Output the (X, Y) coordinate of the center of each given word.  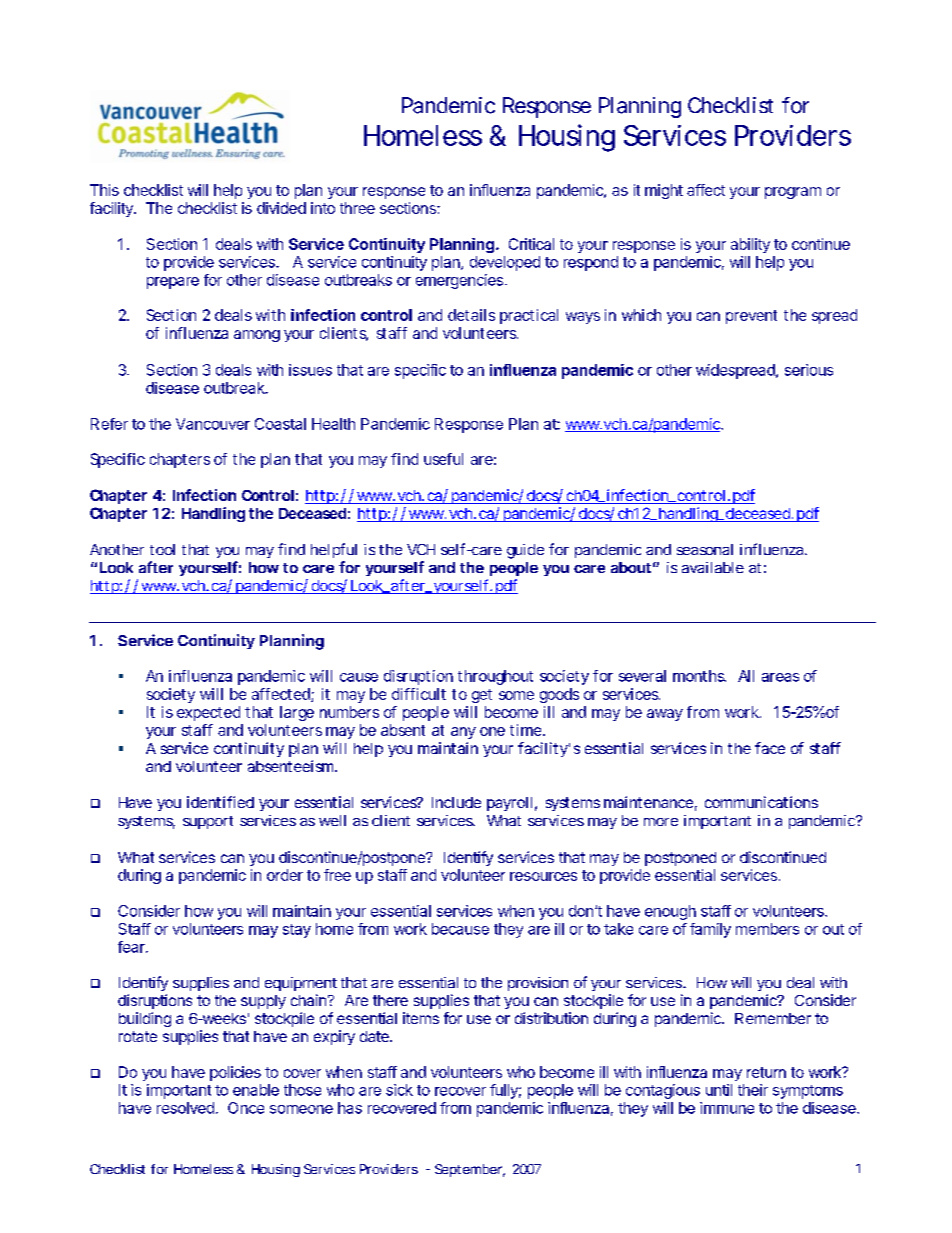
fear (132, 947)
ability (750, 245)
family (710, 930)
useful (443, 459)
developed (505, 263)
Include (456, 802)
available (713, 567)
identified (220, 802)
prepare (173, 283)
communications (761, 802)
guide (525, 551)
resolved (185, 1108)
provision (538, 984)
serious (809, 370)
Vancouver (213, 424)
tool (162, 549)
